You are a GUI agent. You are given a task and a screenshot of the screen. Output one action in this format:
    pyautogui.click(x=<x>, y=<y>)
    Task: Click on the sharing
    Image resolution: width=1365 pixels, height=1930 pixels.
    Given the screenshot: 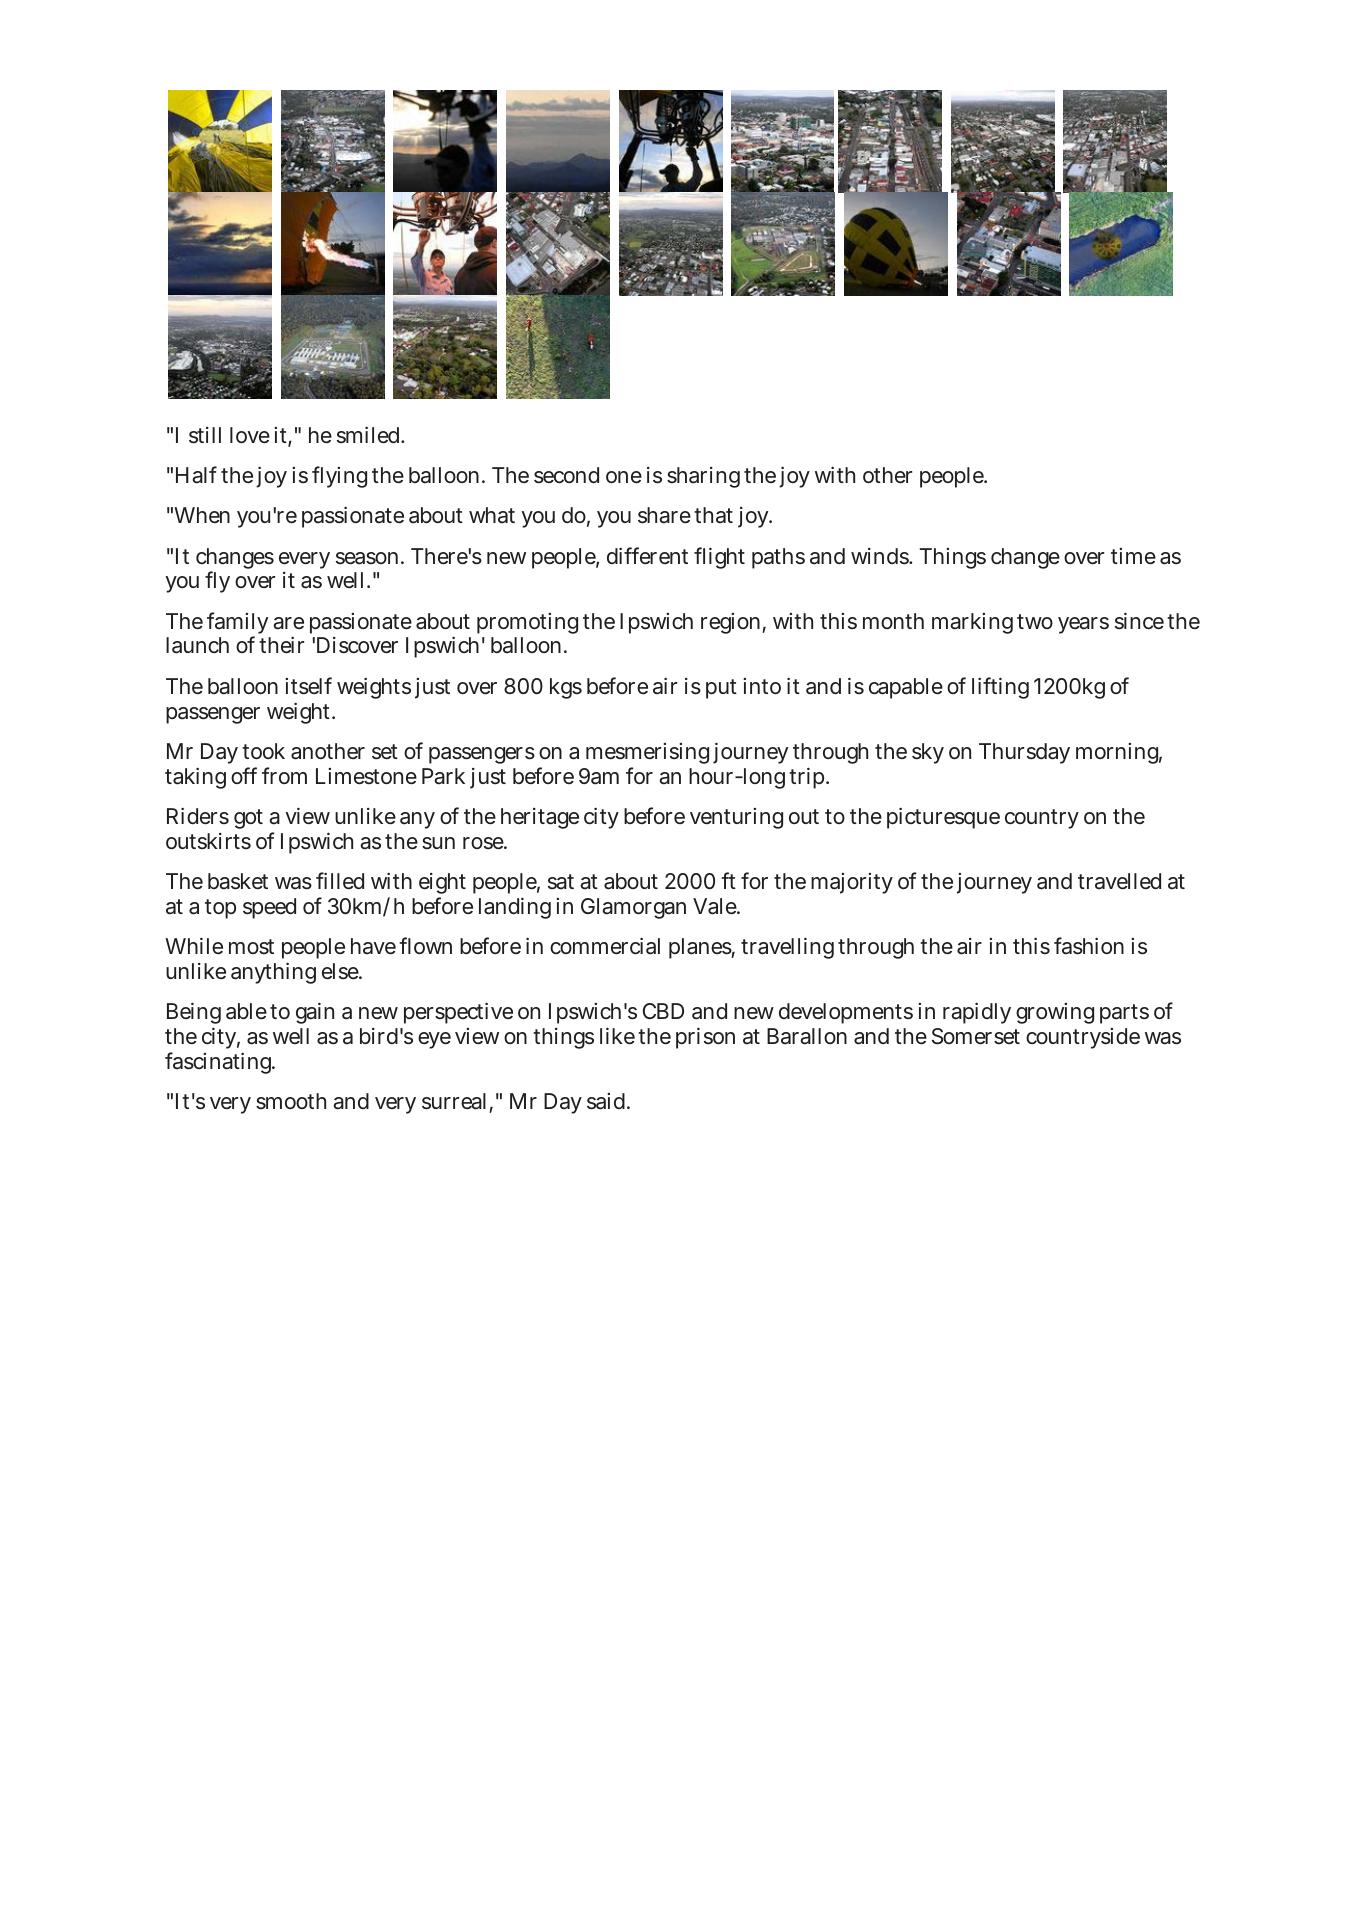 What is the action you would take?
    pyautogui.click(x=703, y=477)
